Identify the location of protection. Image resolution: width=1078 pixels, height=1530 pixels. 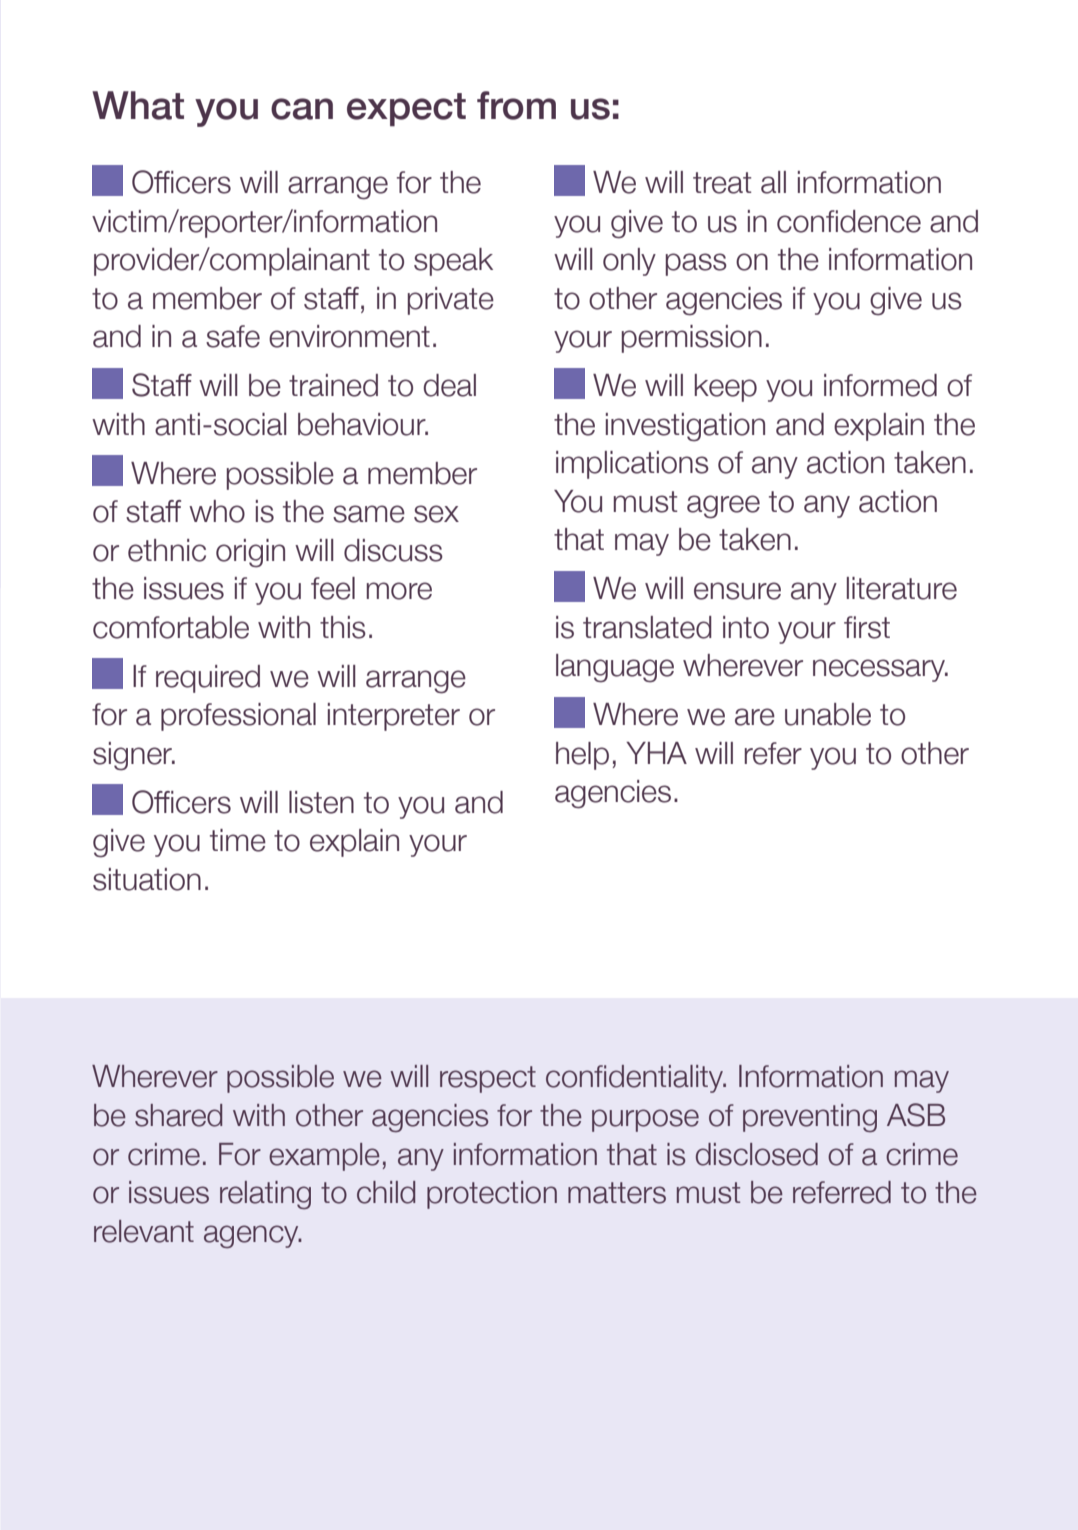
(492, 1195).
